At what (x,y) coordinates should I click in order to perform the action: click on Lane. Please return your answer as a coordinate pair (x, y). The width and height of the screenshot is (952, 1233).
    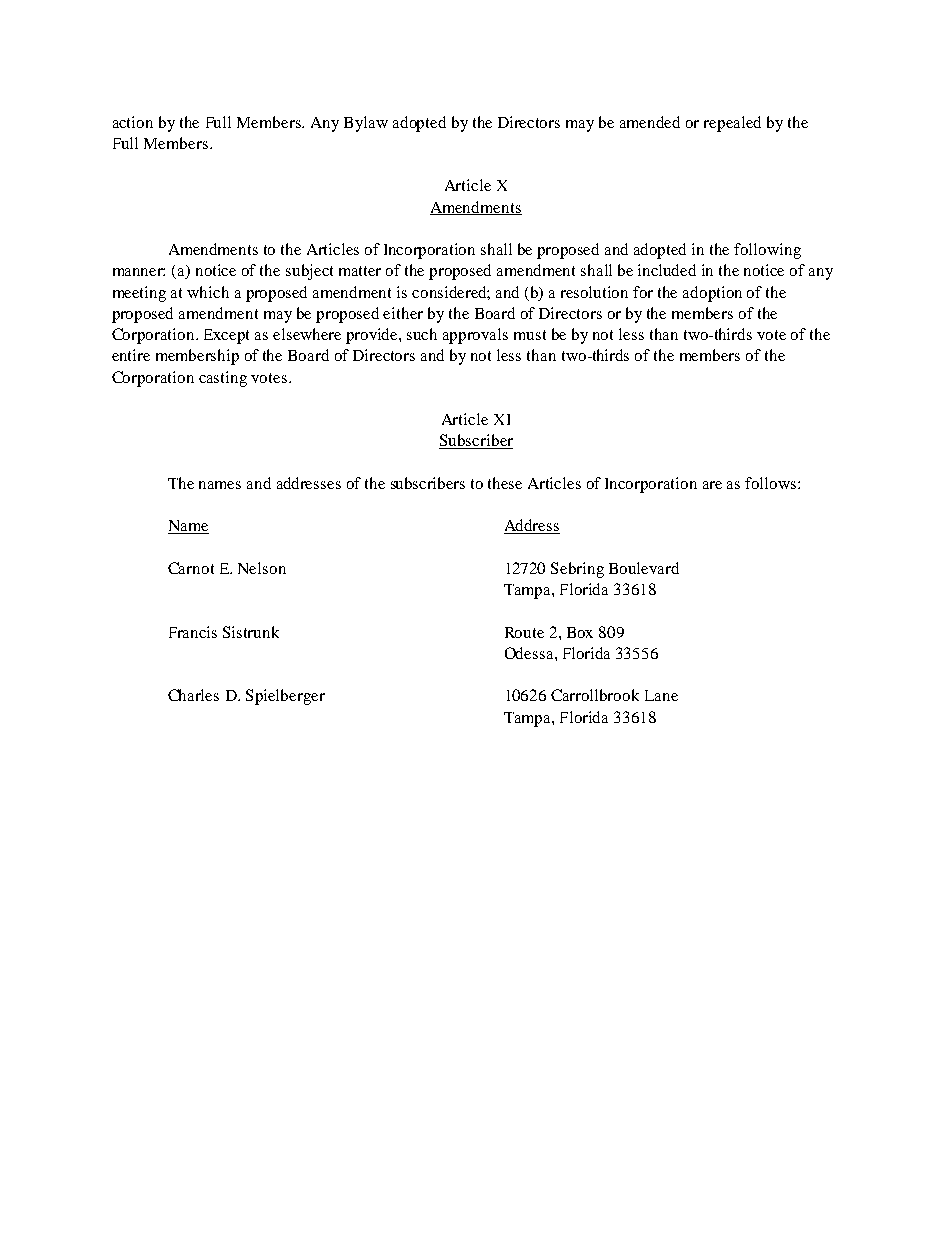
    Looking at the image, I should click on (661, 695).
